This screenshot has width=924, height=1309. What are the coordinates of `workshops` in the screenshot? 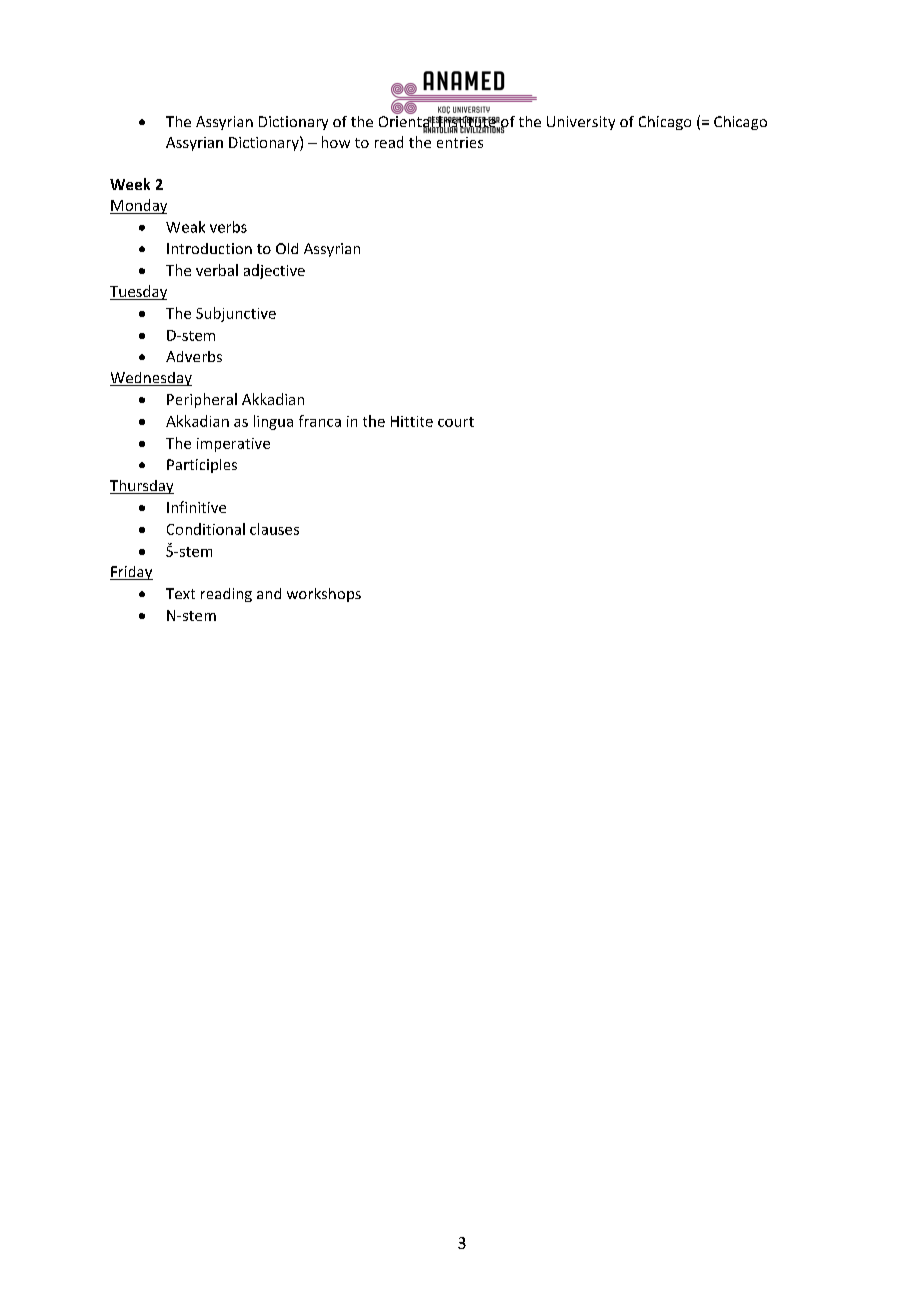 It's located at (324, 595).
